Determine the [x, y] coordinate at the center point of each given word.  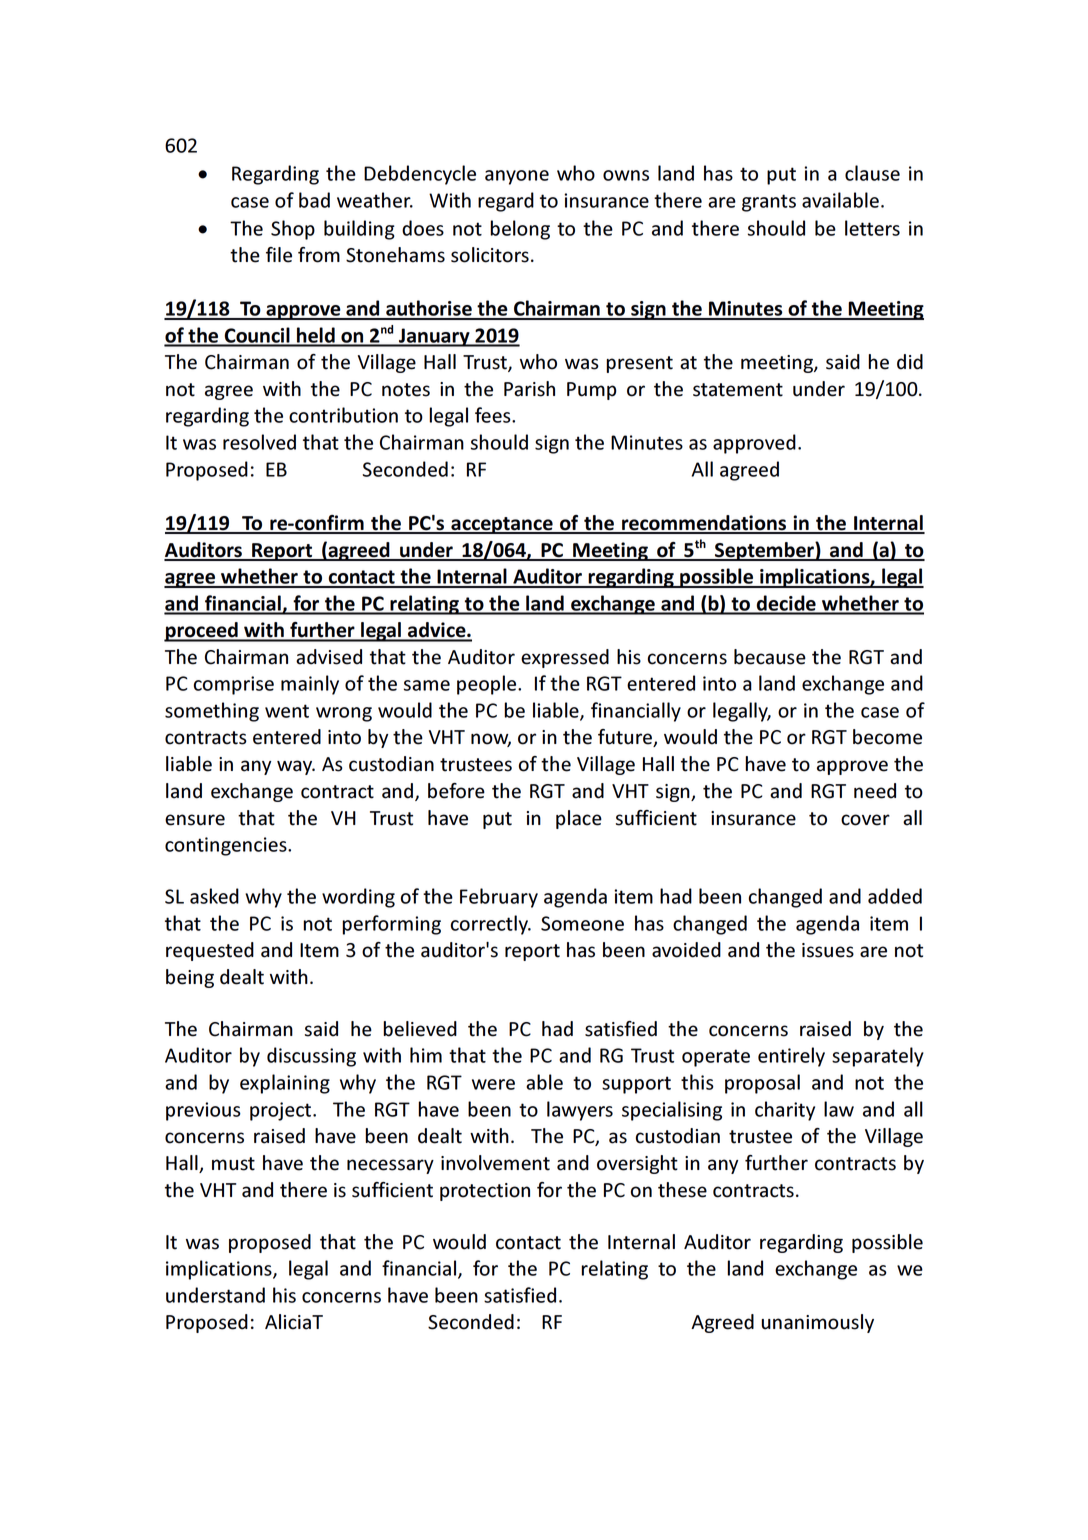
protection [485, 1192]
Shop [293, 230]
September [764, 551]
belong [520, 230]
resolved [259, 442]
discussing [311, 1057]
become [887, 737]
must [233, 1164]
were [493, 1084]
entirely [791, 1057]
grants [769, 203]
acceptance [502, 525]
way [296, 767]
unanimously [818, 1323]
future [626, 738]
